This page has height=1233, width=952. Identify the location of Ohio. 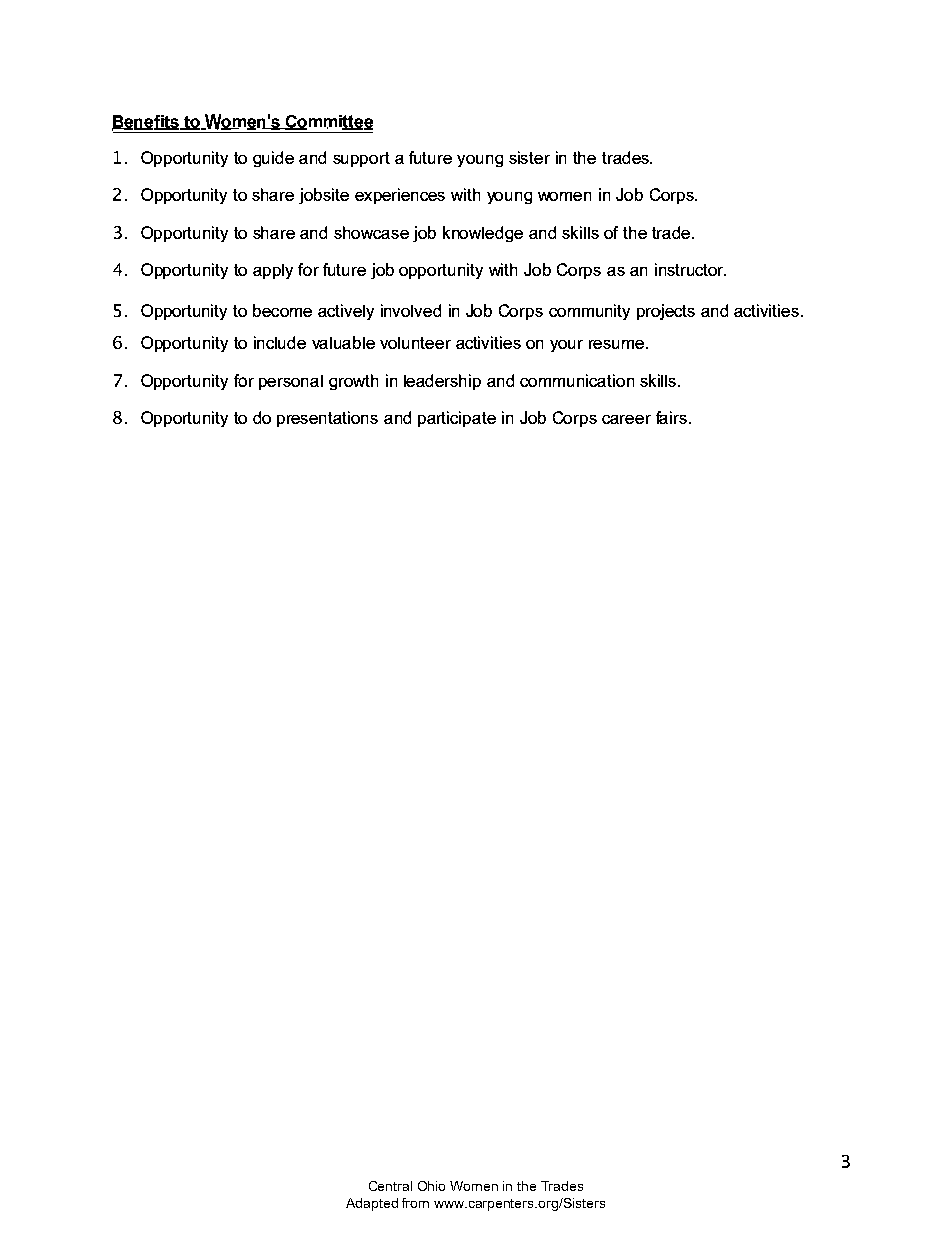
(431, 1186).
